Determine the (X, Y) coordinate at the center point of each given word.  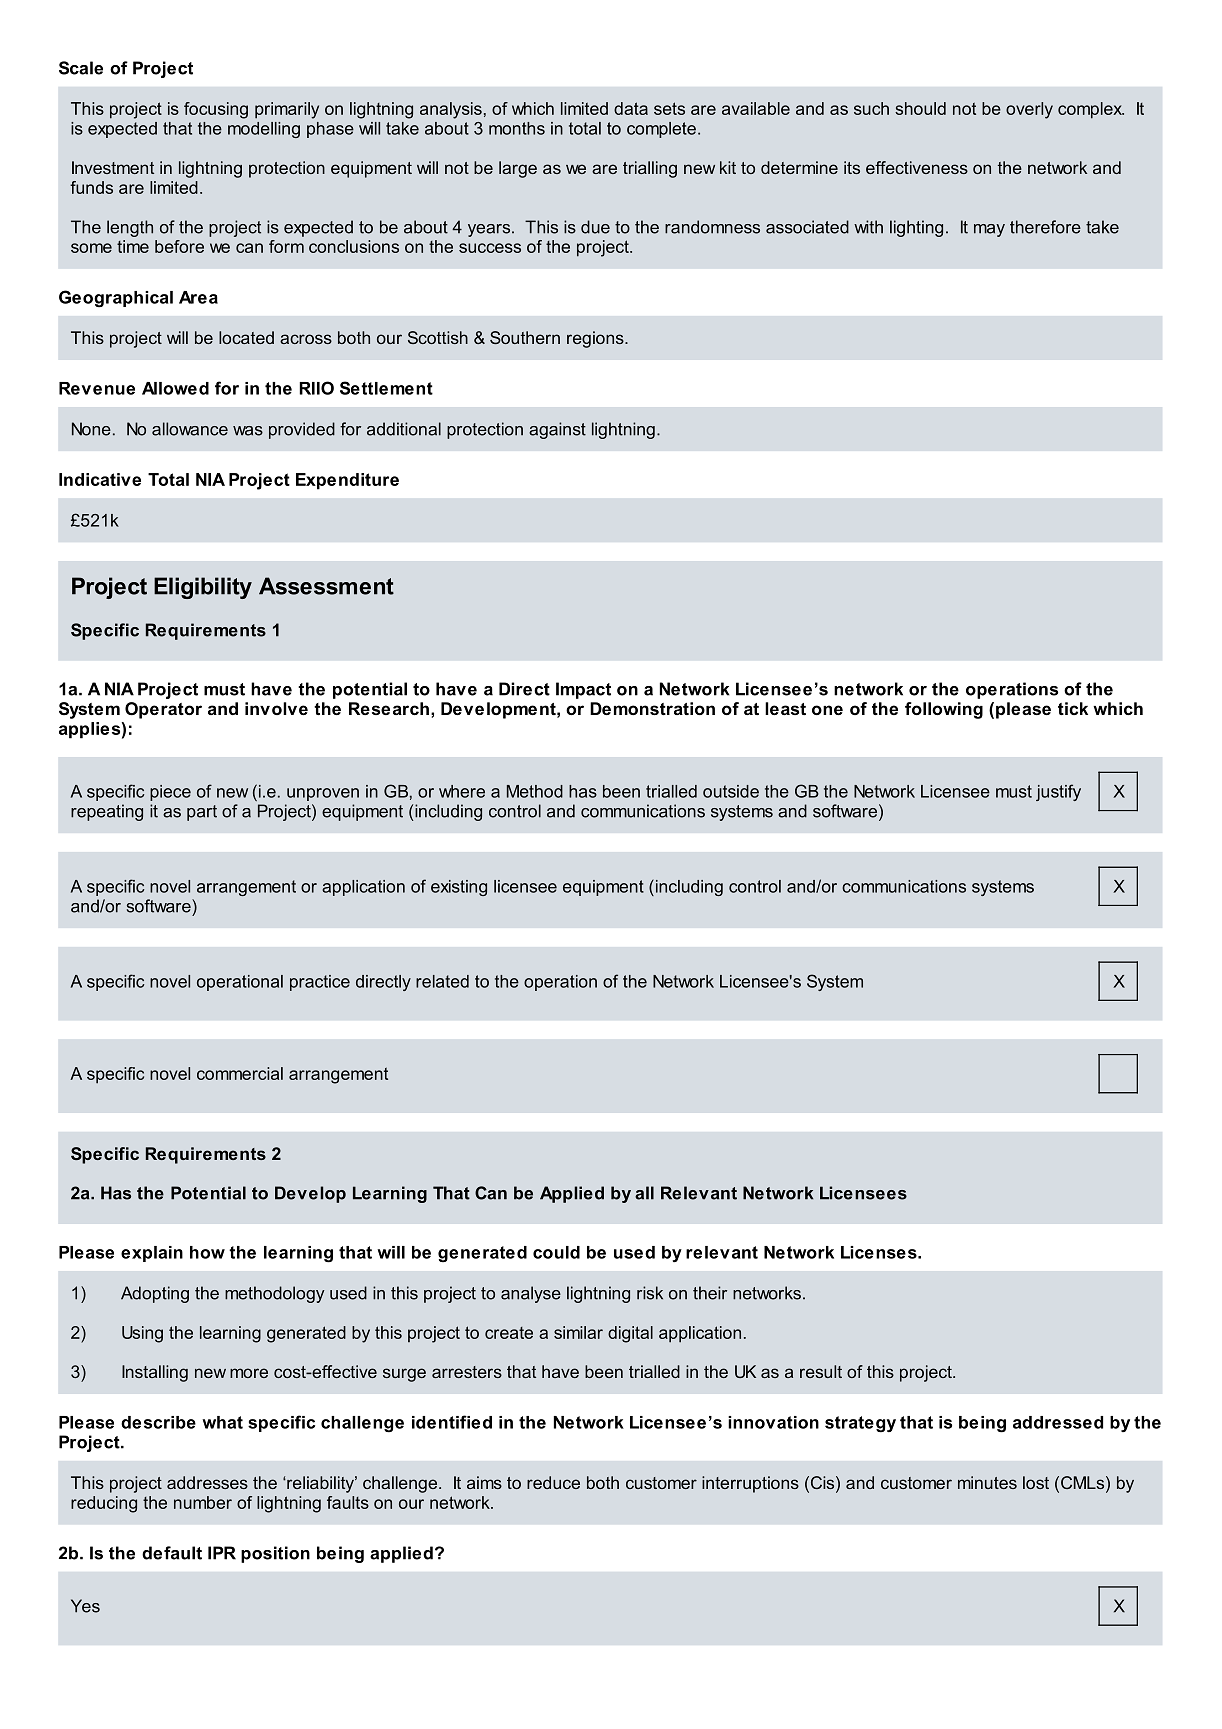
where (462, 791)
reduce (553, 1482)
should (920, 108)
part (202, 813)
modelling (264, 130)
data (631, 108)
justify (1058, 792)
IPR (222, 1553)
